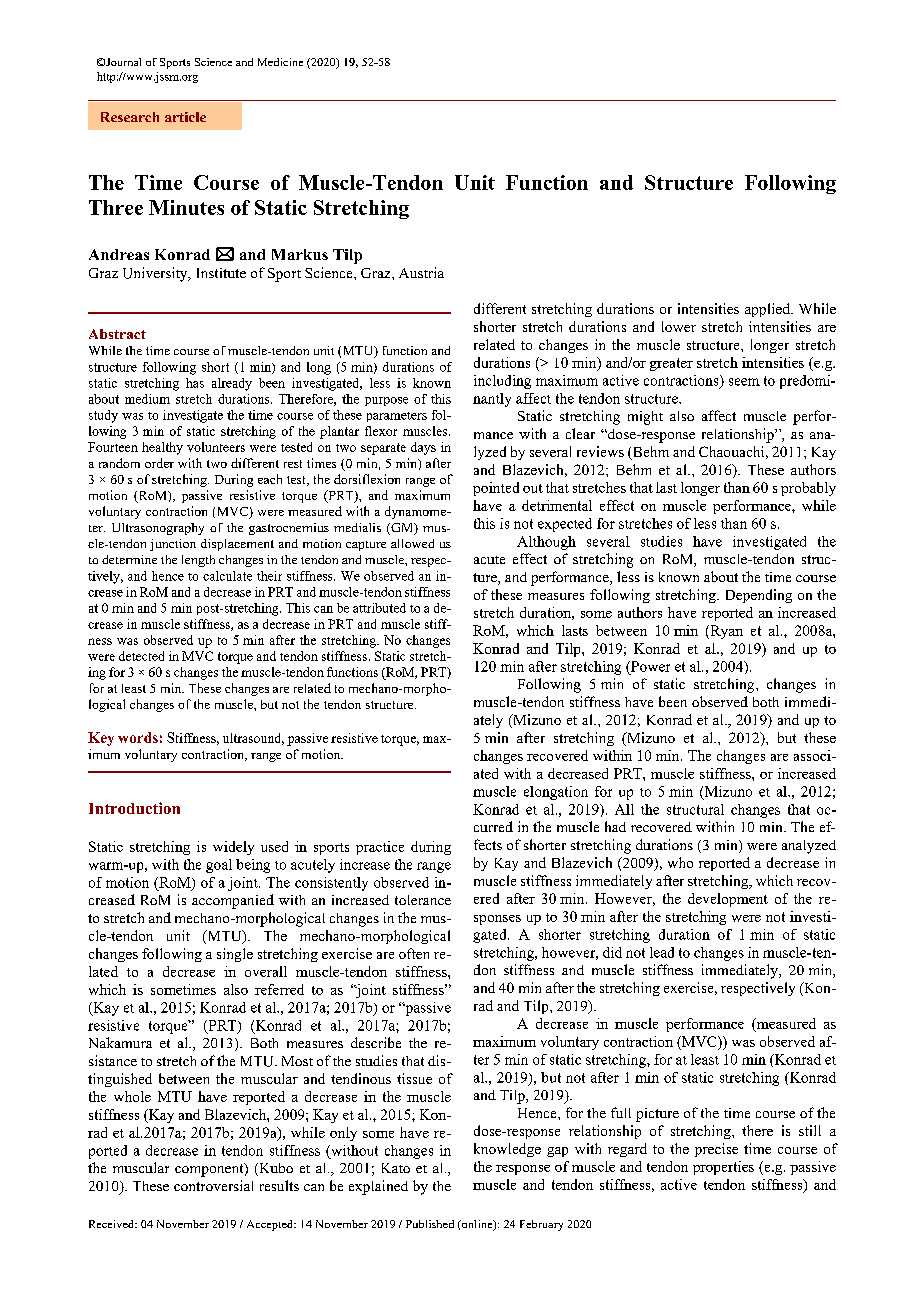 This screenshot has height=1308, width=924. I want to click on words, so click(138, 737).
